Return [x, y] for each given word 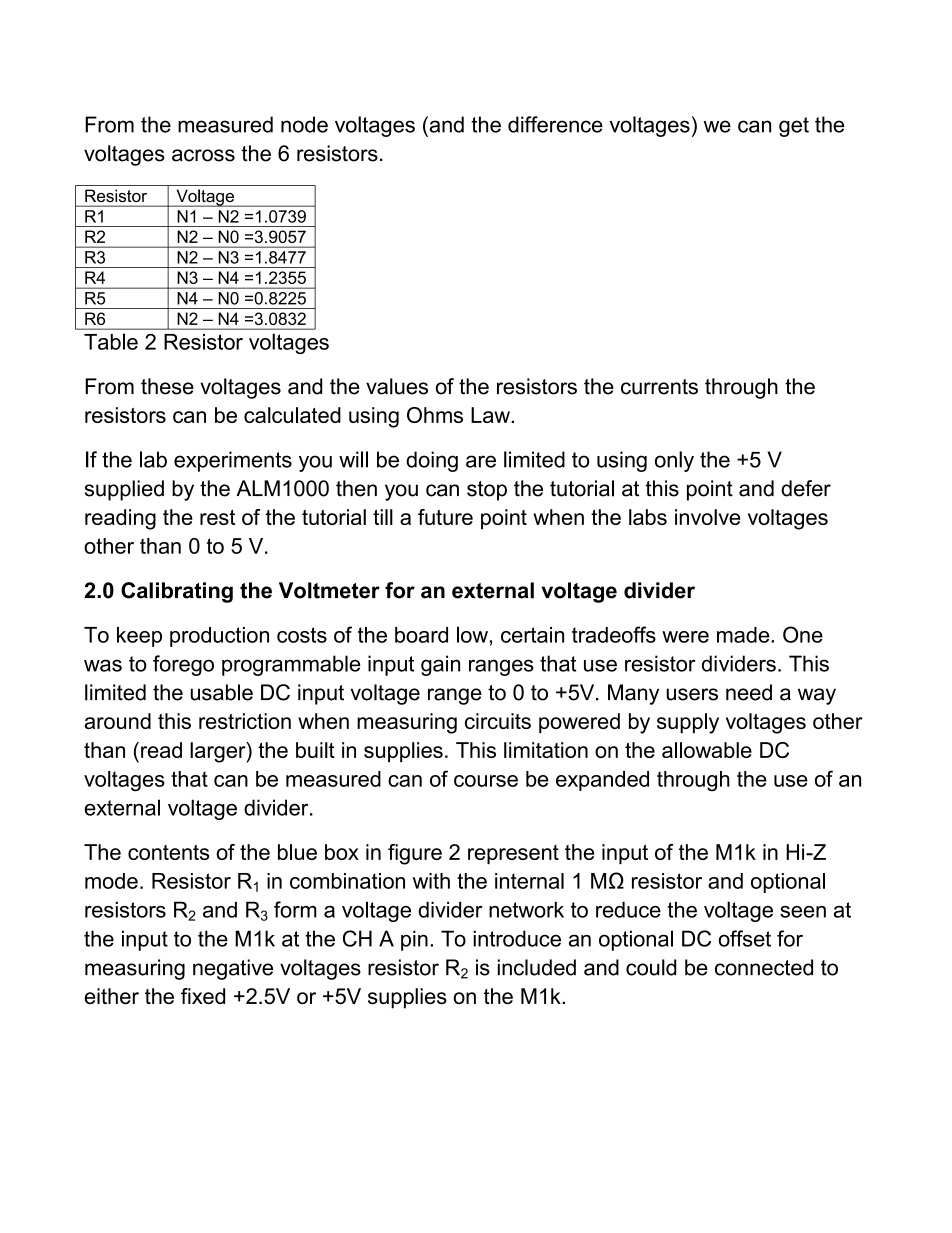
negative [233, 969]
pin [414, 940]
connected [764, 967]
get [794, 127]
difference [555, 124]
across [203, 155]
